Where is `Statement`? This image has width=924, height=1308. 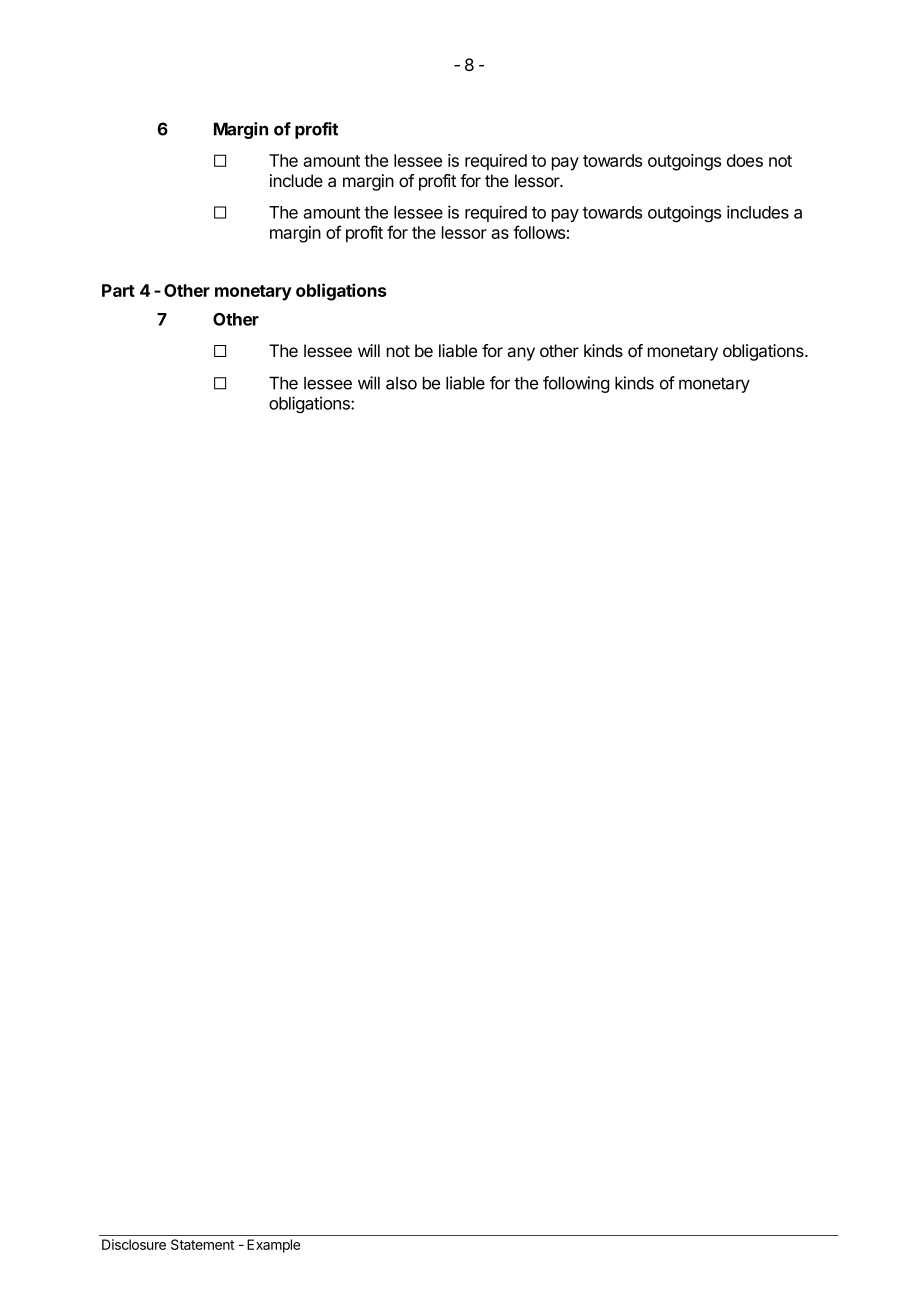 Statement is located at coordinates (202, 1244).
